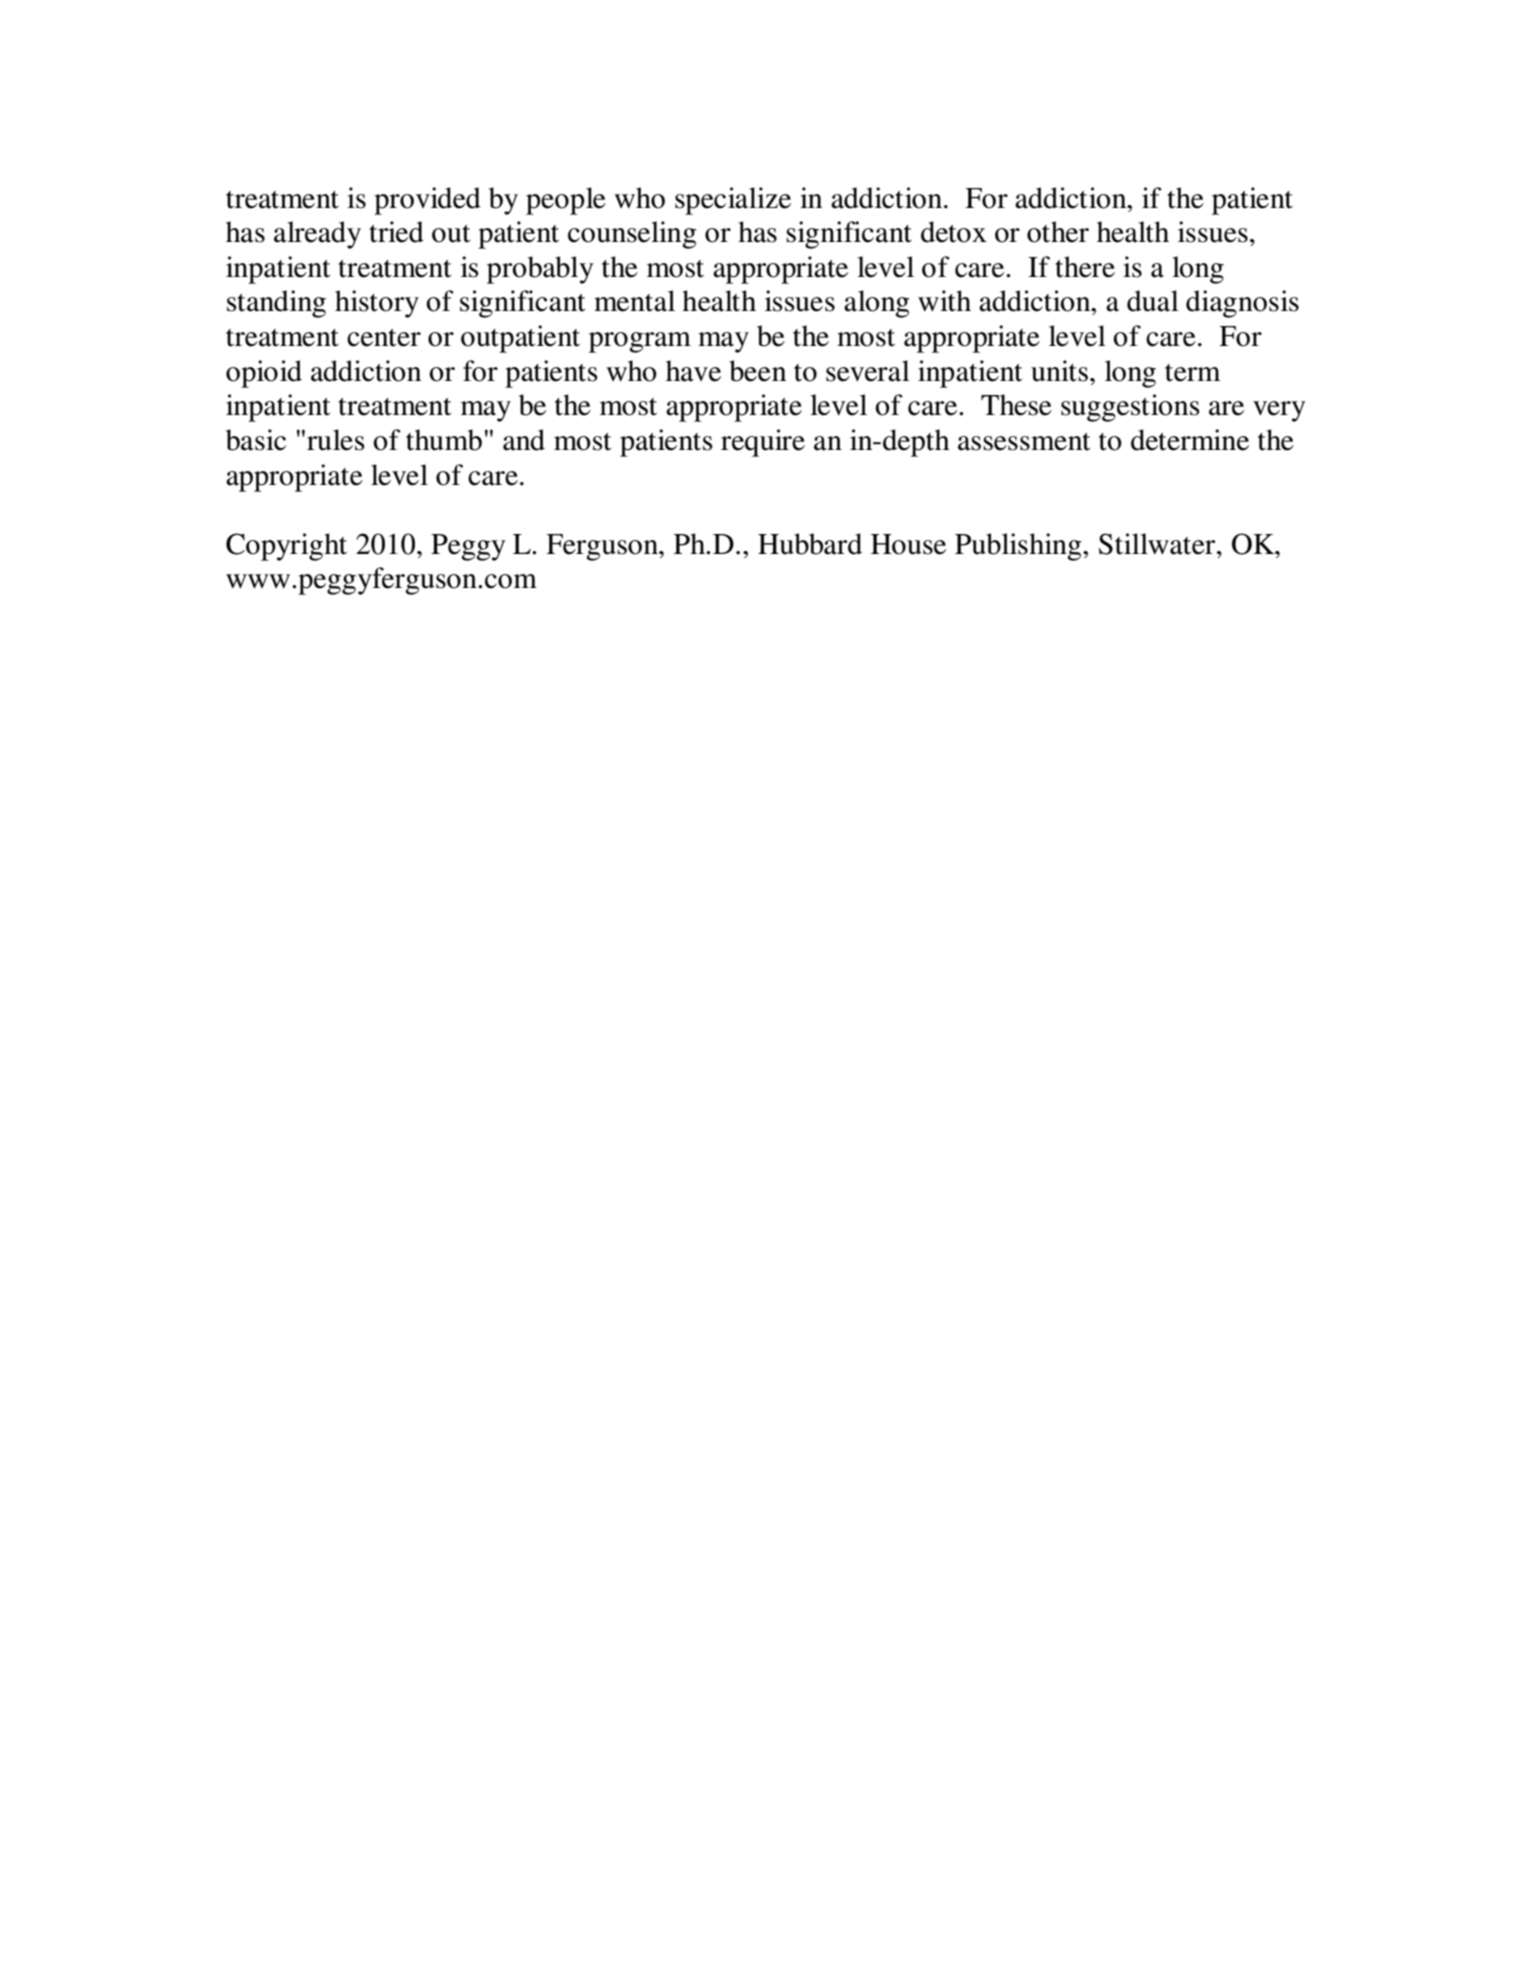 The image size is (1535, 1987). What do you see at coordinates (427, 201) in the screenshot?
I see `provided` at bounding box center [427, 201].
